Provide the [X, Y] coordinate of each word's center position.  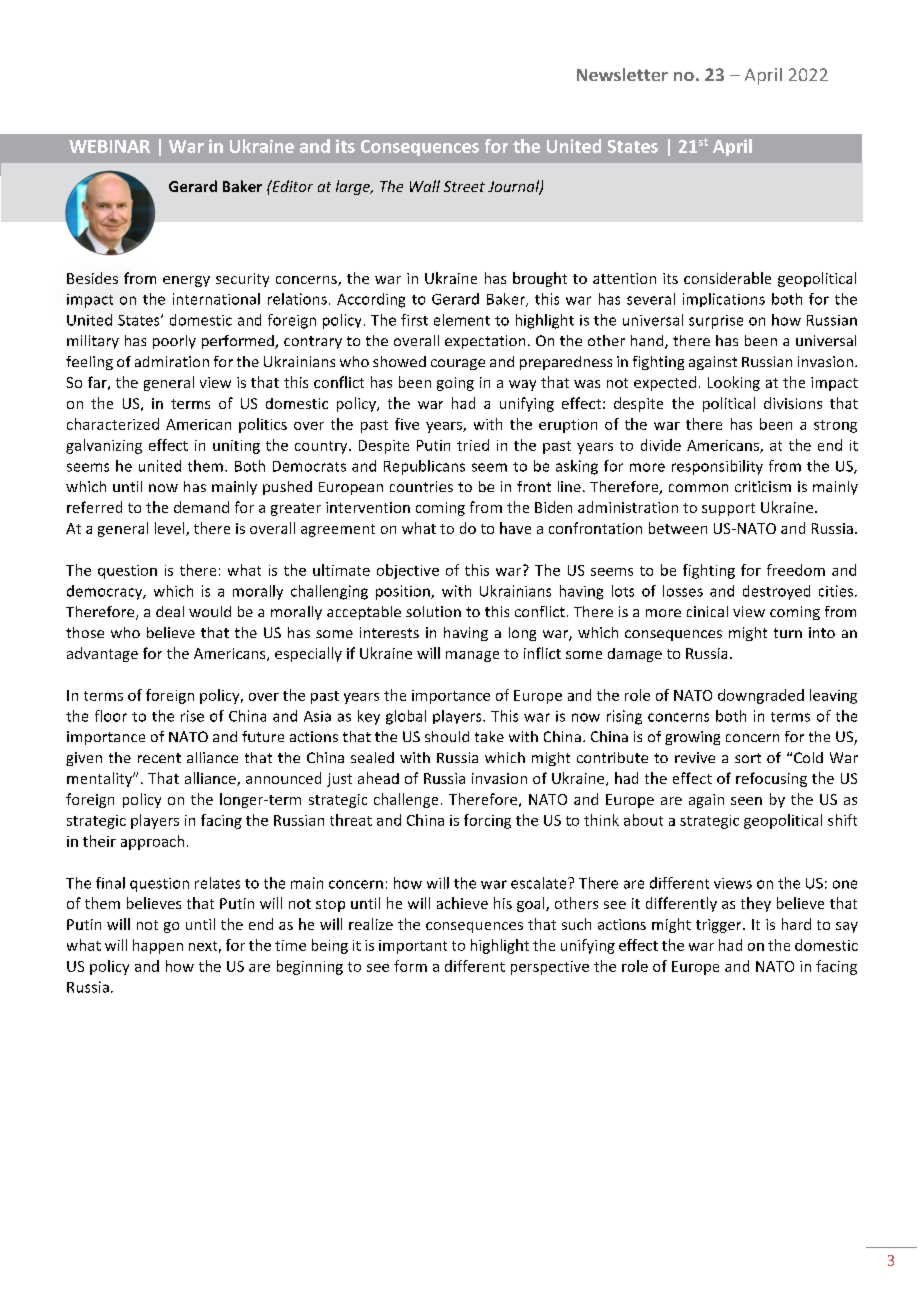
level [171, 529]
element [462, 320]
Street [464, 186]
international [216, 299]
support [728, 509]
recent [159, 758]
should [447, 736]
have [515, 528]
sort [748, 758]
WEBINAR [109, 146]
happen [158, 946]
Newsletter [622, 74]
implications [724, 300]
